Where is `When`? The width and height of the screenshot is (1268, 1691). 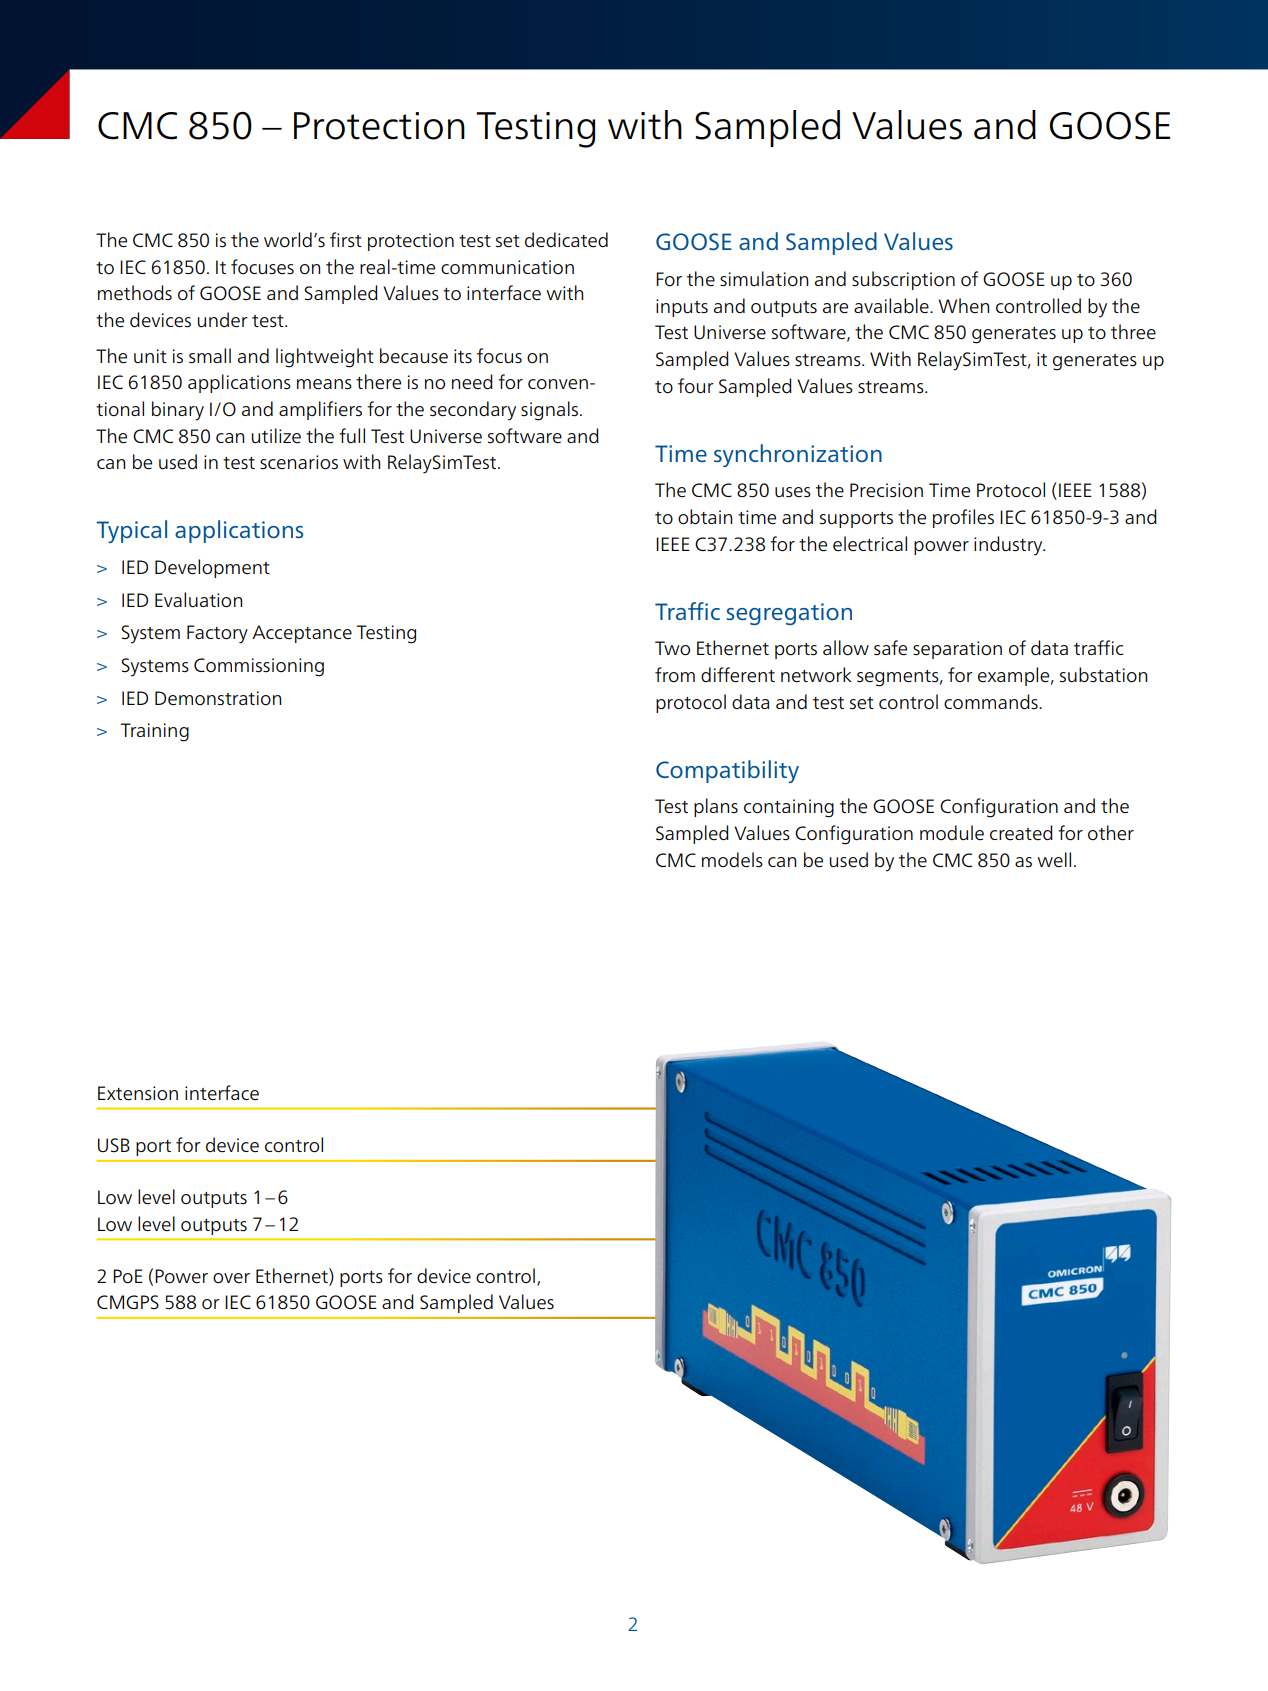
When is located at coordinates (964, 306).
